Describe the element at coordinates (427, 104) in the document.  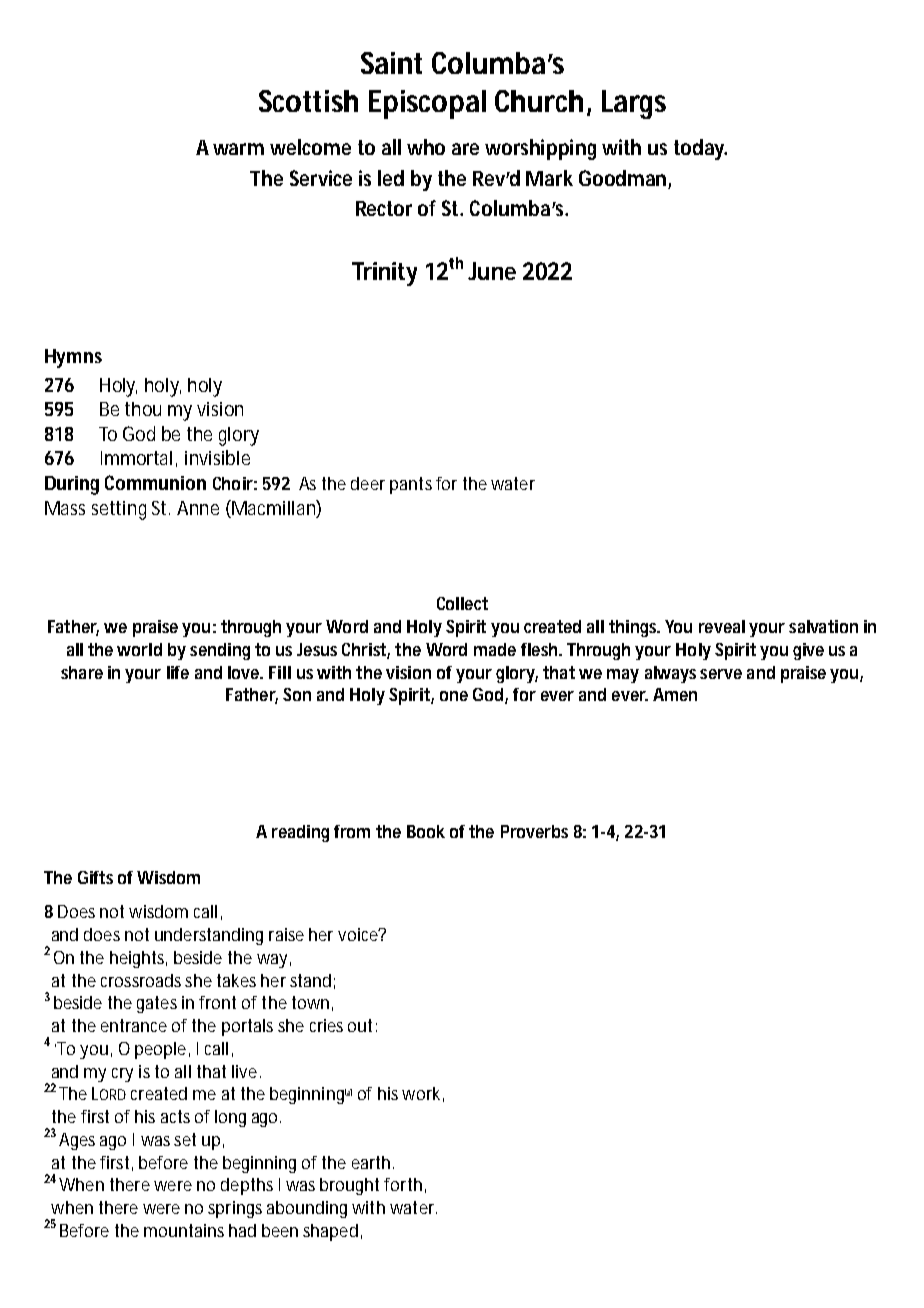
I see `Episcopal` at that location.
